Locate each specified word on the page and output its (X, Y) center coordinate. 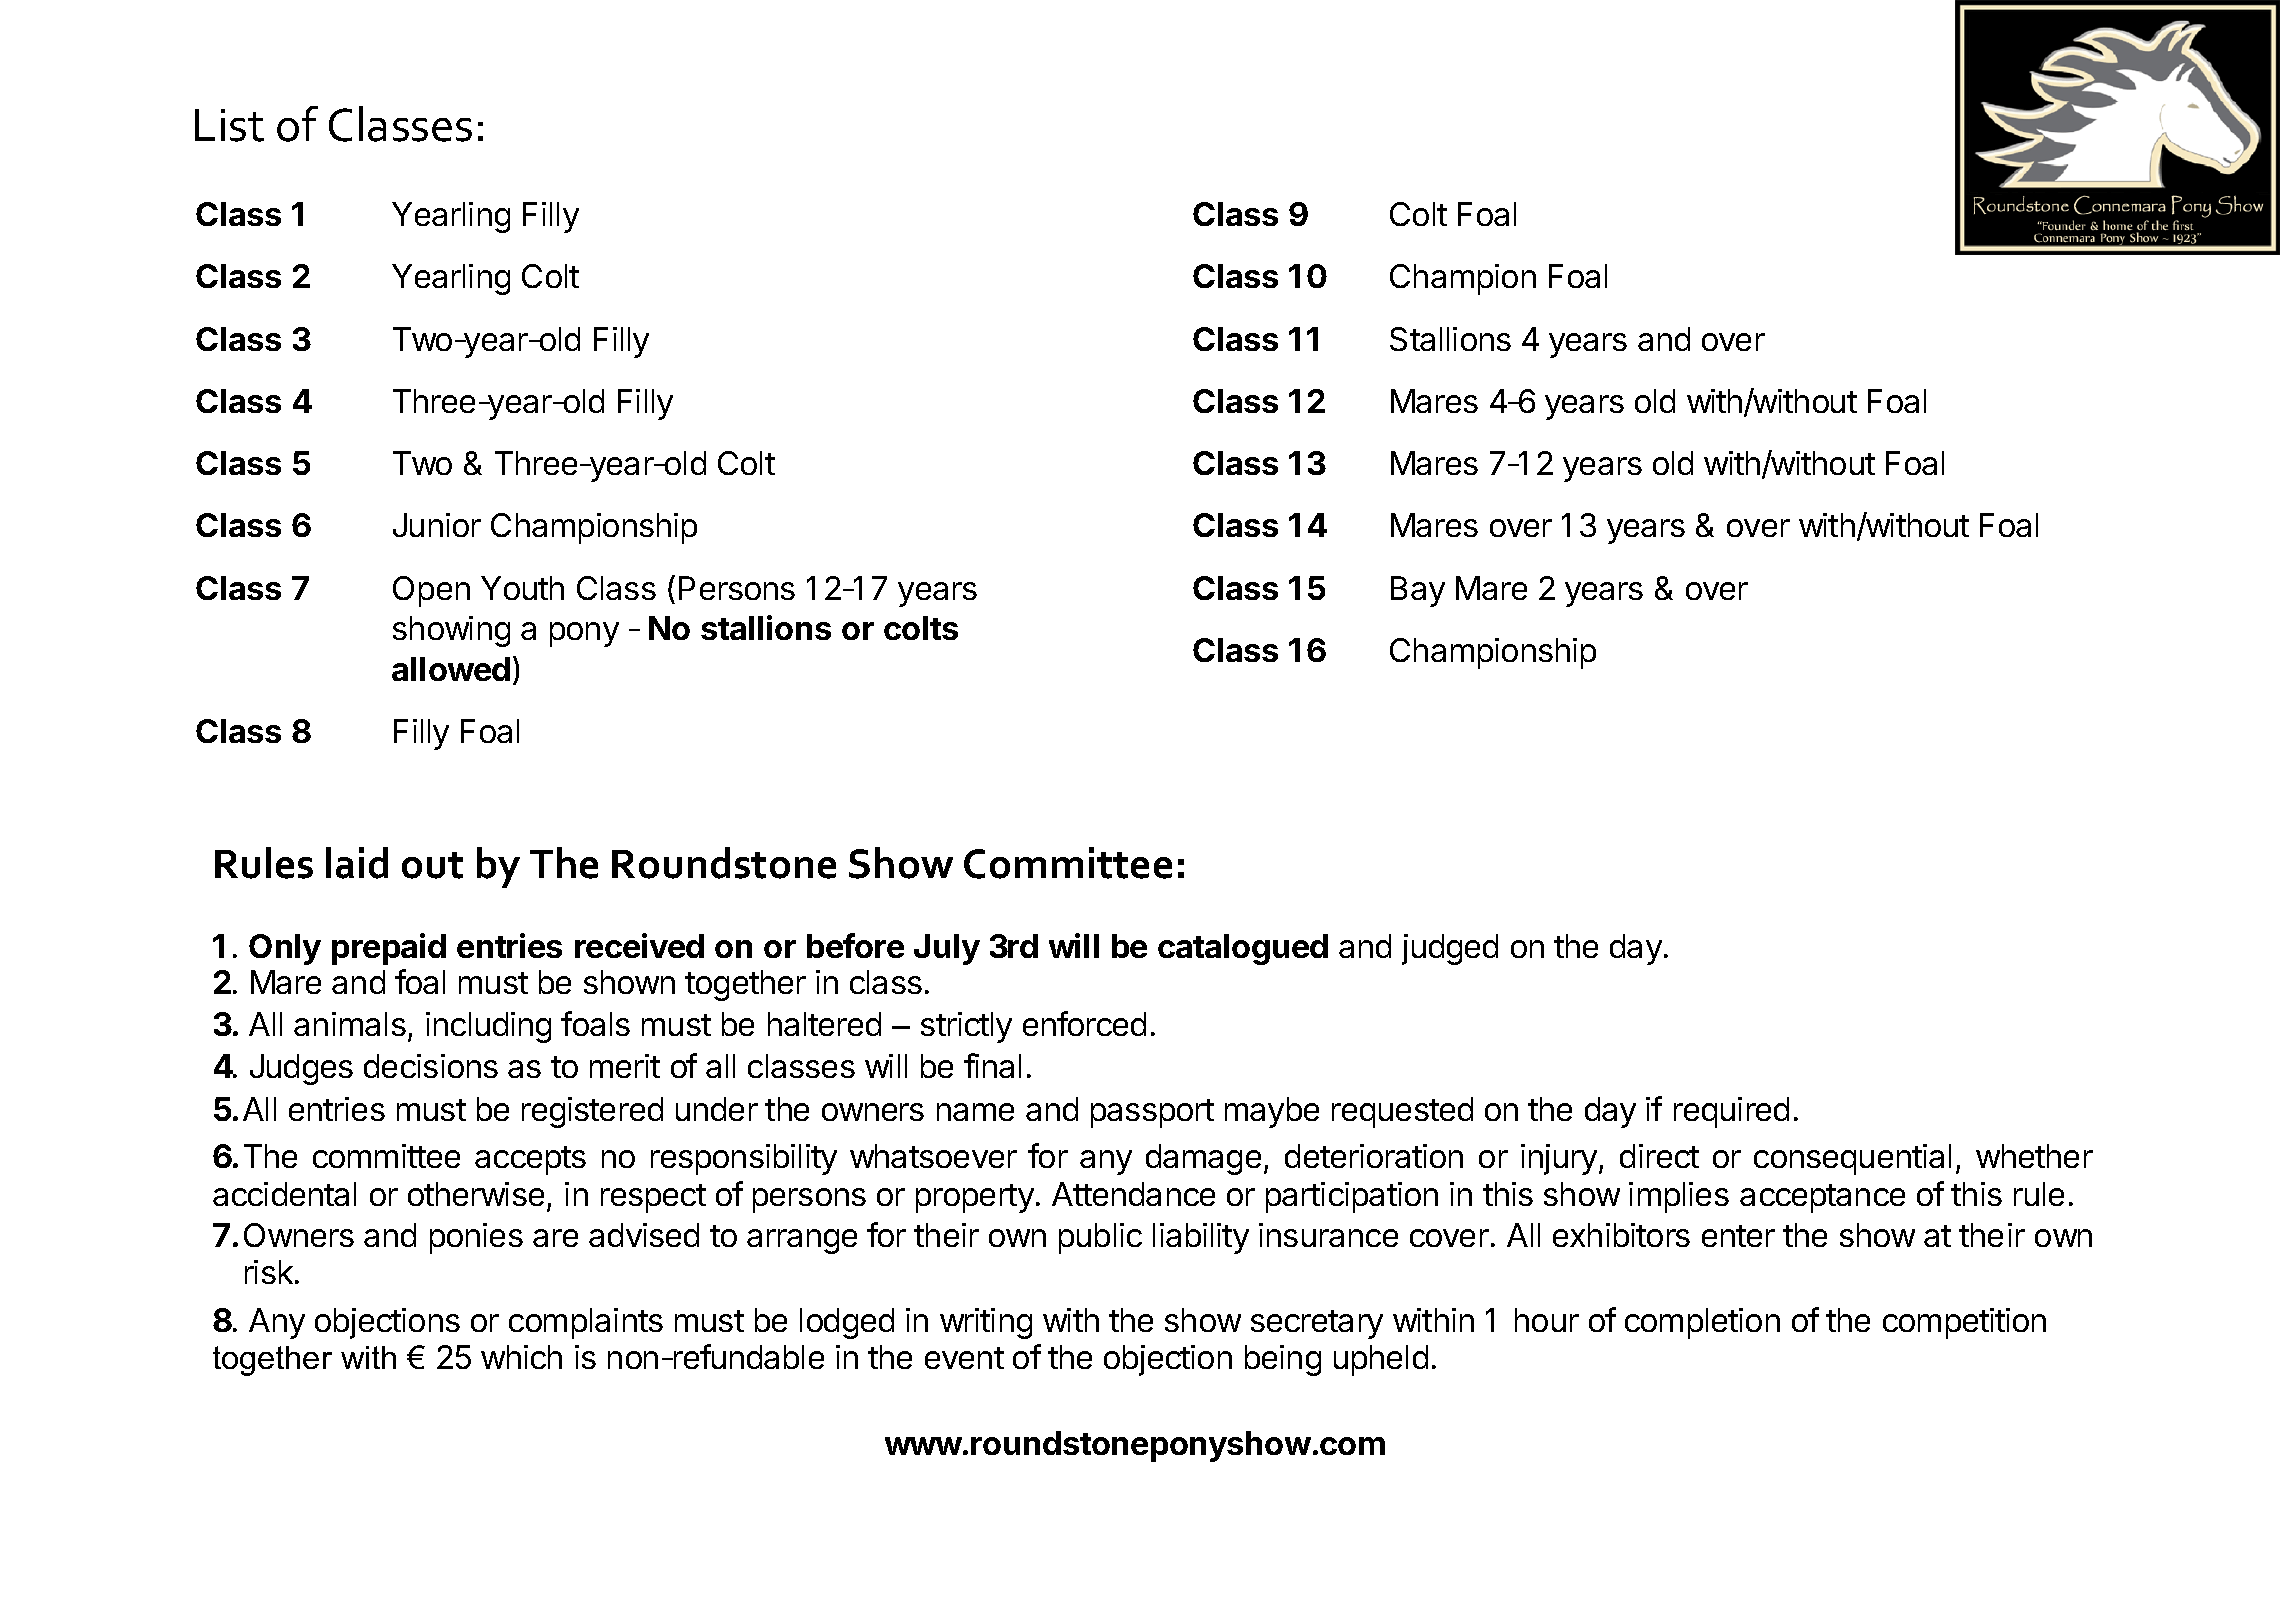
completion (1702, 1323)
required (1731, 1112)
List (229, 125)
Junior (437, 525)
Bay (1418, 591)
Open (431, 591)
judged (1450, 949)
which (521, 1357)
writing (986, 1323)
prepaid (389, 949)
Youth (522, 588)
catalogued (1243, 949)
